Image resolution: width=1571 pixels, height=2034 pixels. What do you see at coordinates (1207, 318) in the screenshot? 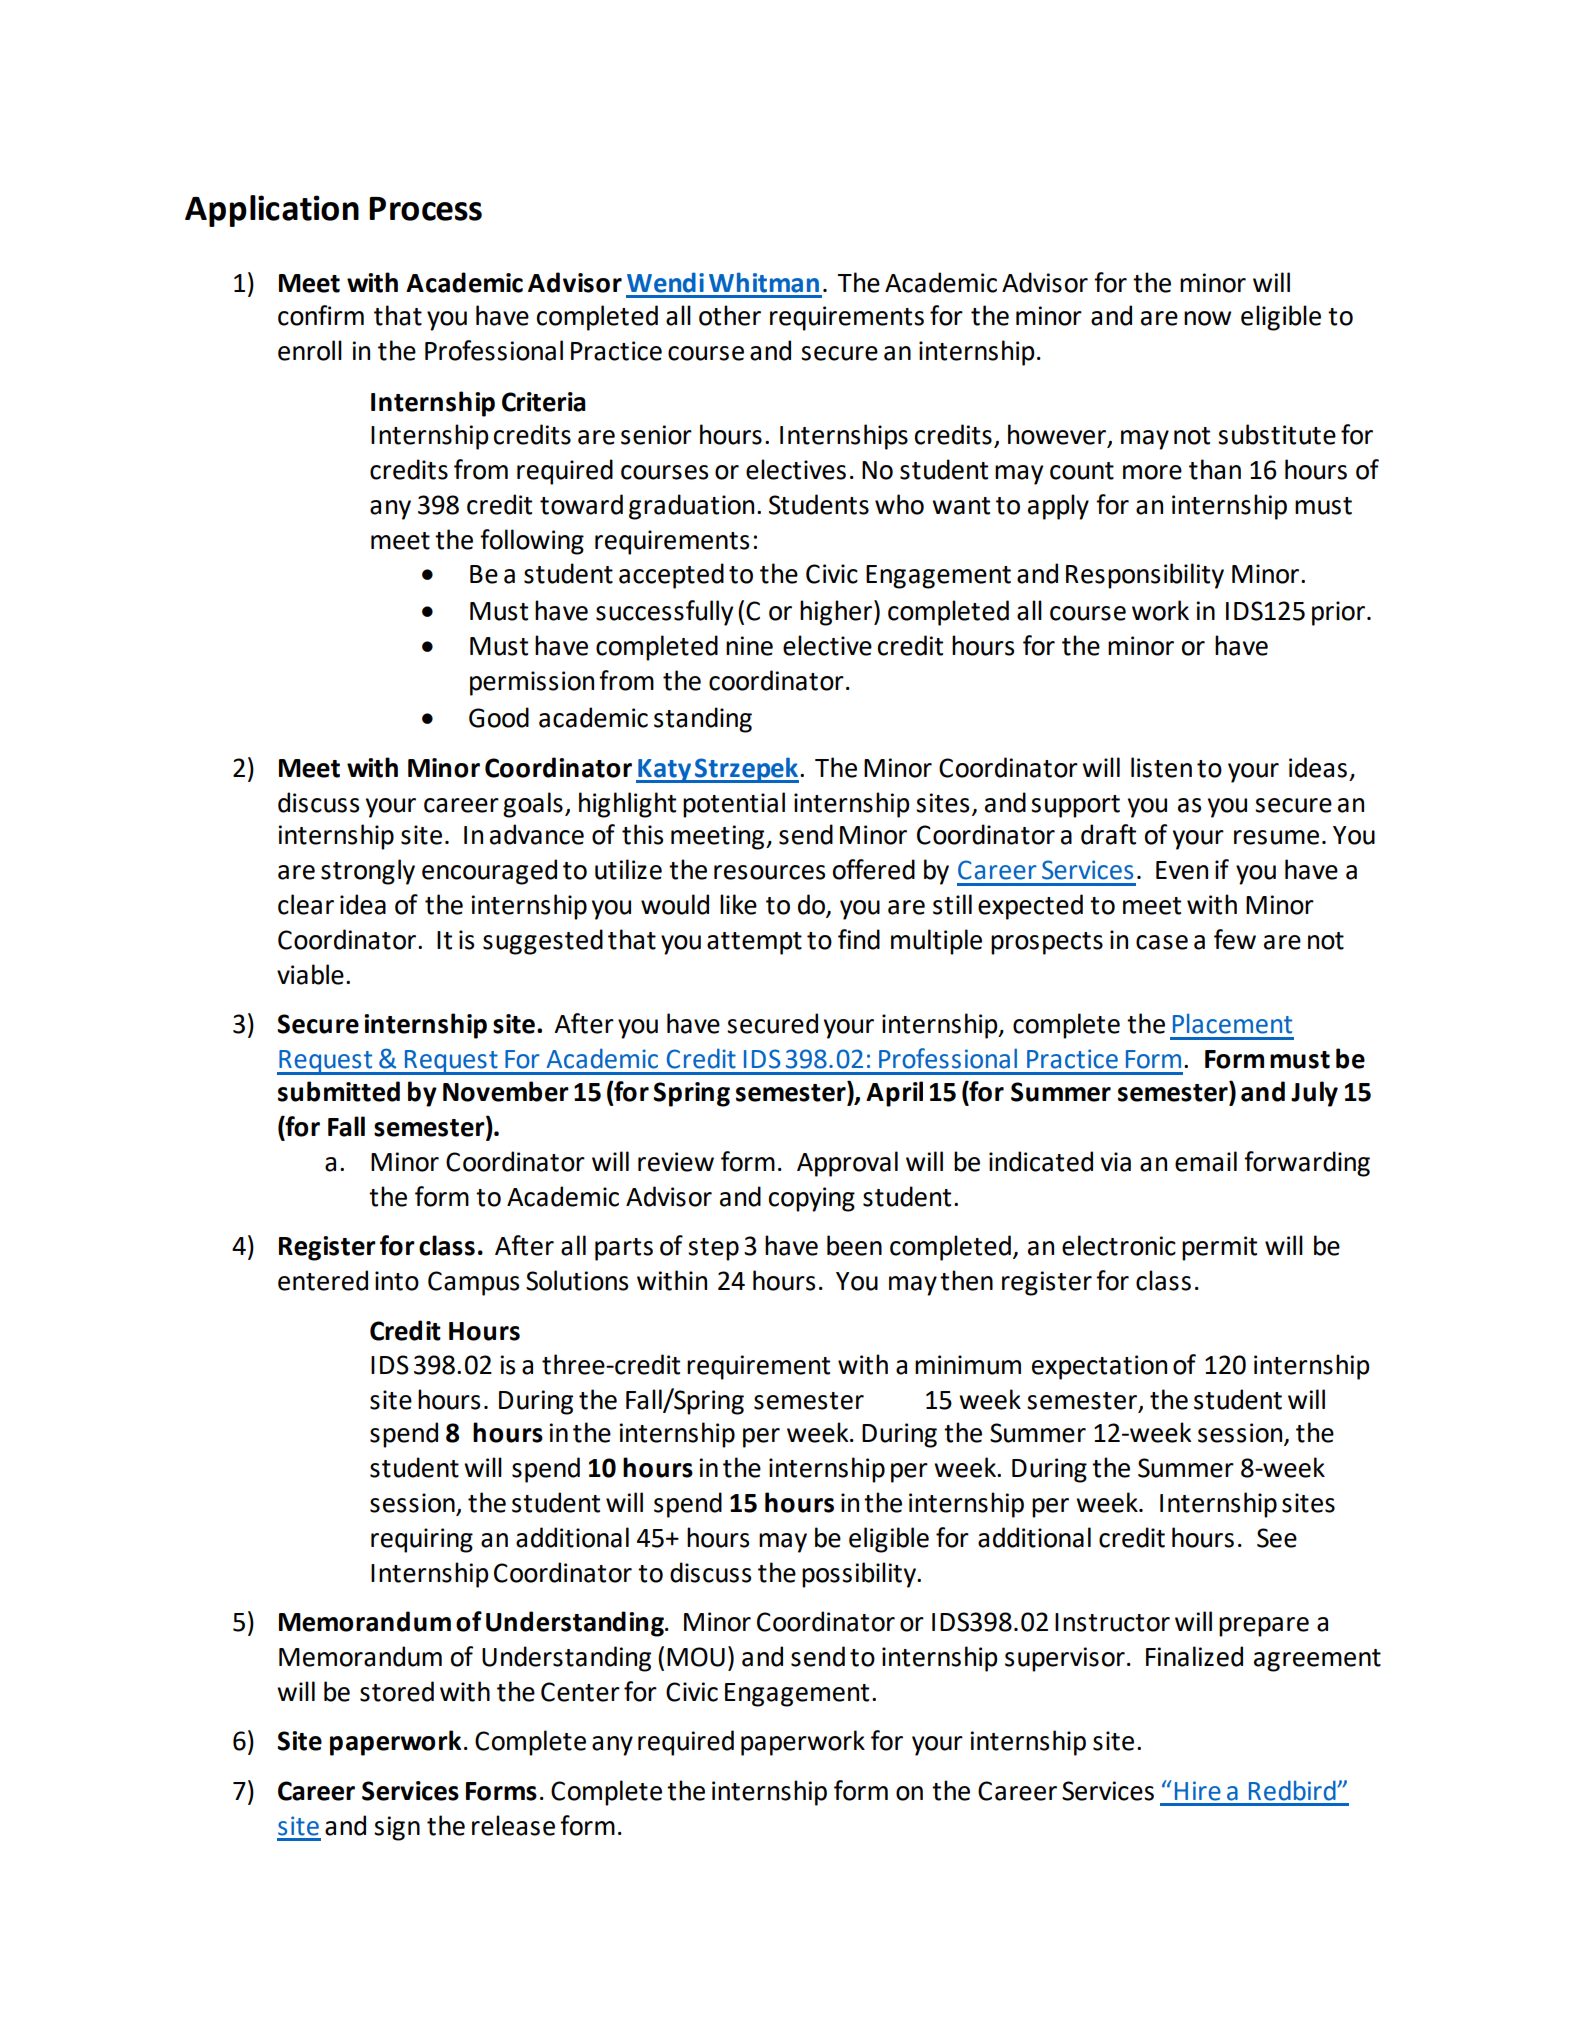
I see `now` at bounding box center [1207, 318].
